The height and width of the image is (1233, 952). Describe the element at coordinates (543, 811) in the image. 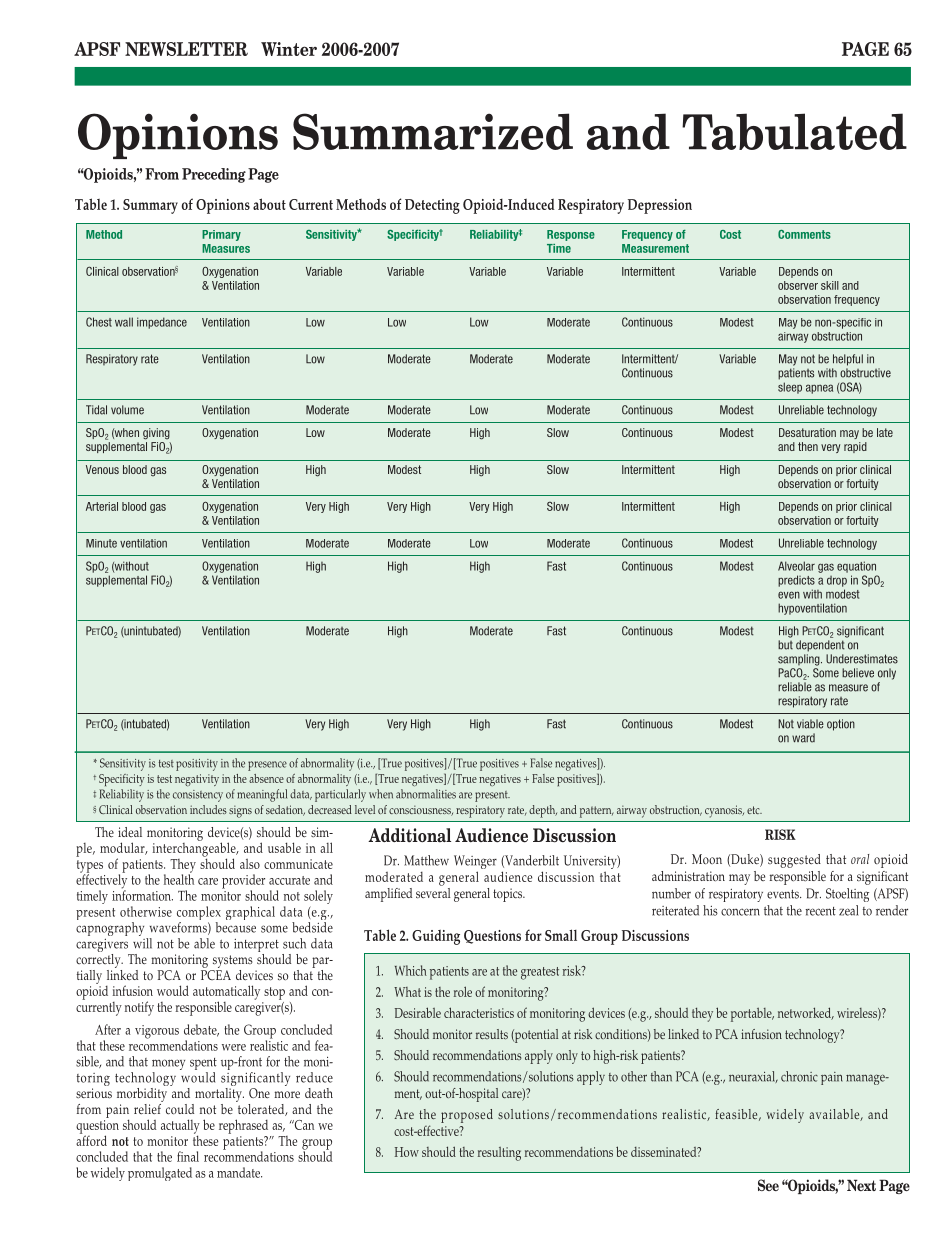

I see `depth` at that location.
